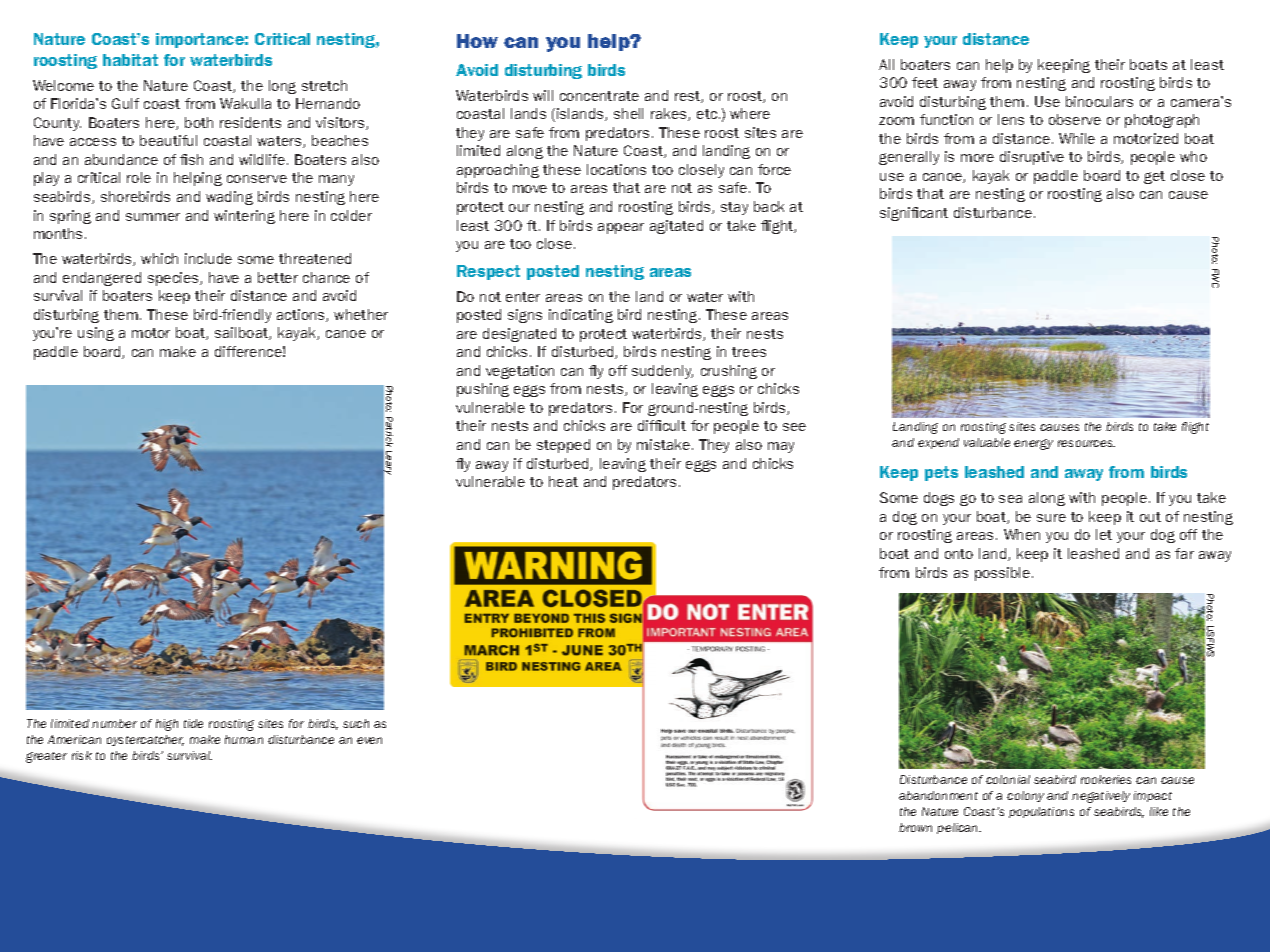 The height and width of the document is (952, 1270). Describe the element at coordinates (130, 60) in the document. I see `habitat` at that location.
